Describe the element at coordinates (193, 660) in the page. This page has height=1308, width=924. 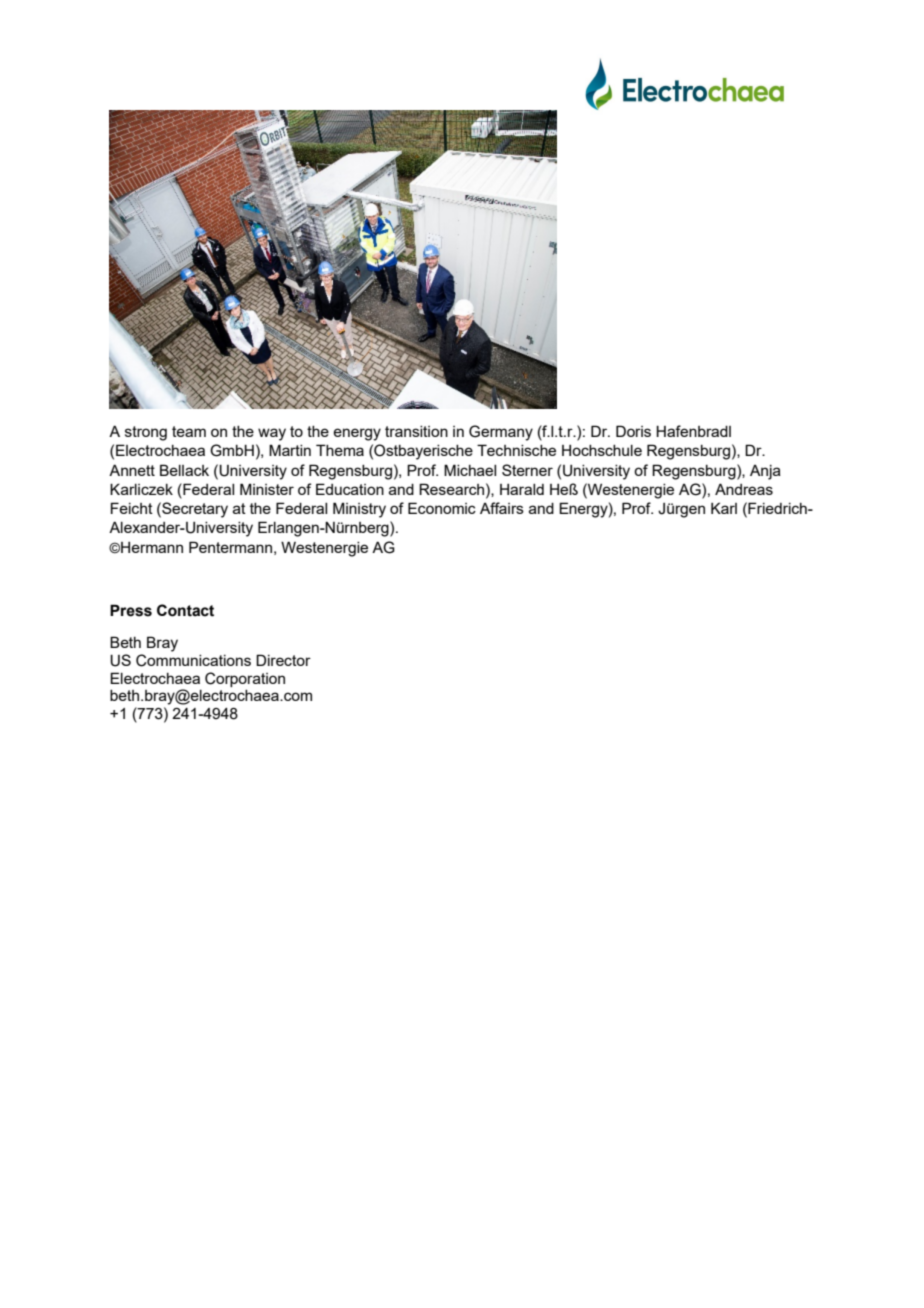
I see `Communications` at that location.
